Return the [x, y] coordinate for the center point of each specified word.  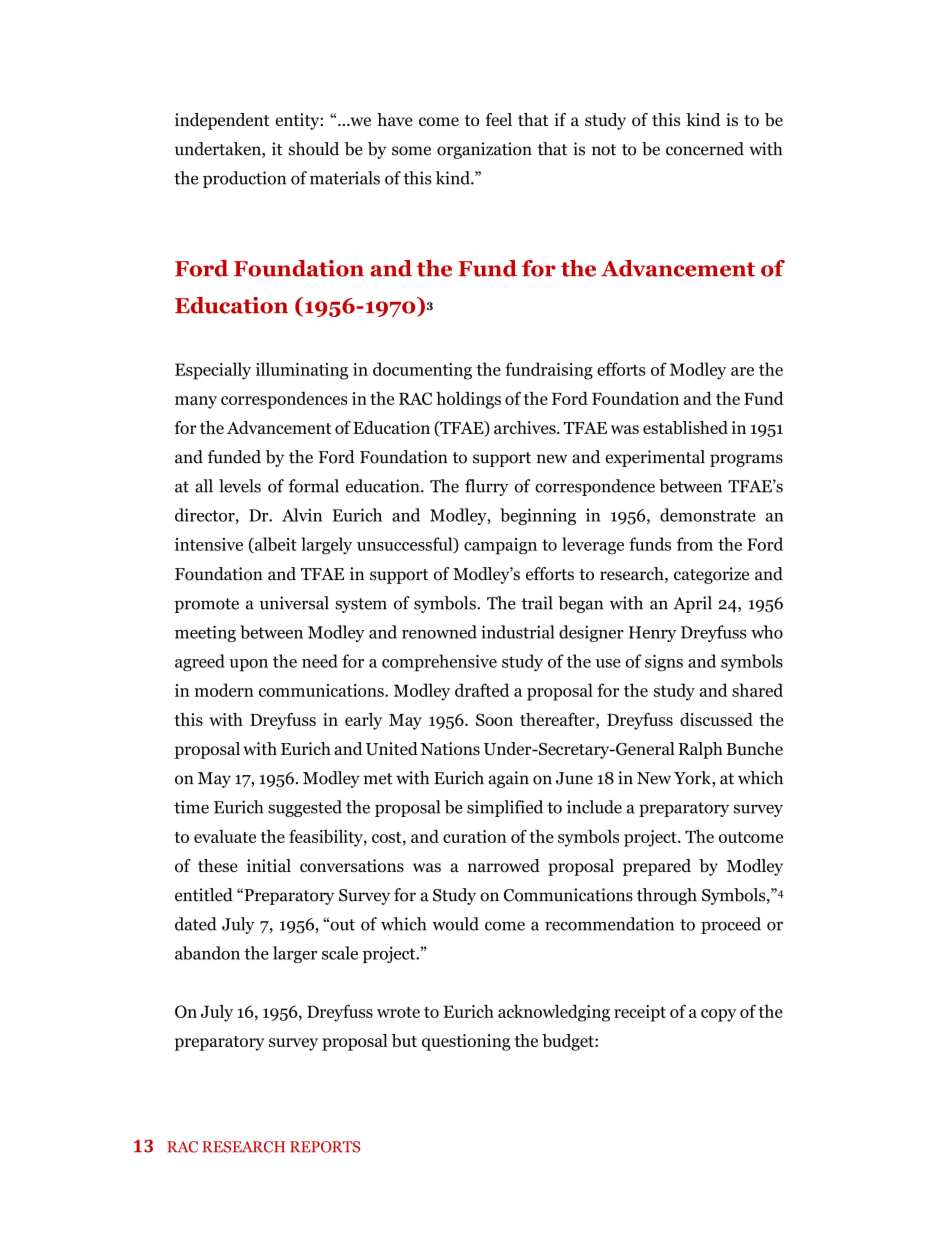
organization [484, 150]
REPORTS [325, 1147]
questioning [466, 1042]
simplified [505, 808]
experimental [655, 458]
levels [240, 486]
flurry [487, 487]
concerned [705, 149]
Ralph [700, 750]
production [244, 179]
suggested [305, 808]
